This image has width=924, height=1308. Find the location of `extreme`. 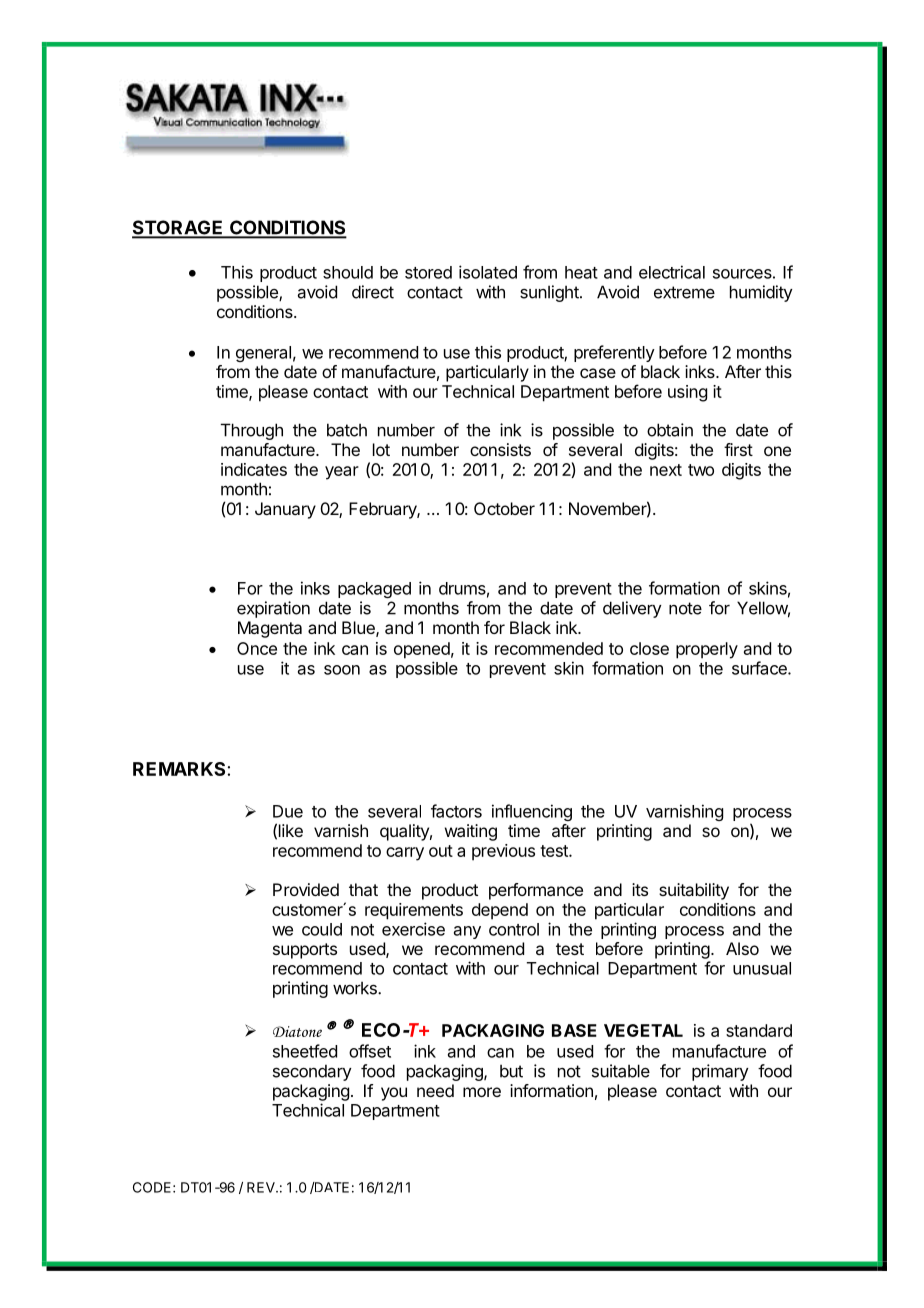

extreme is located at coordinates (684, 292).
